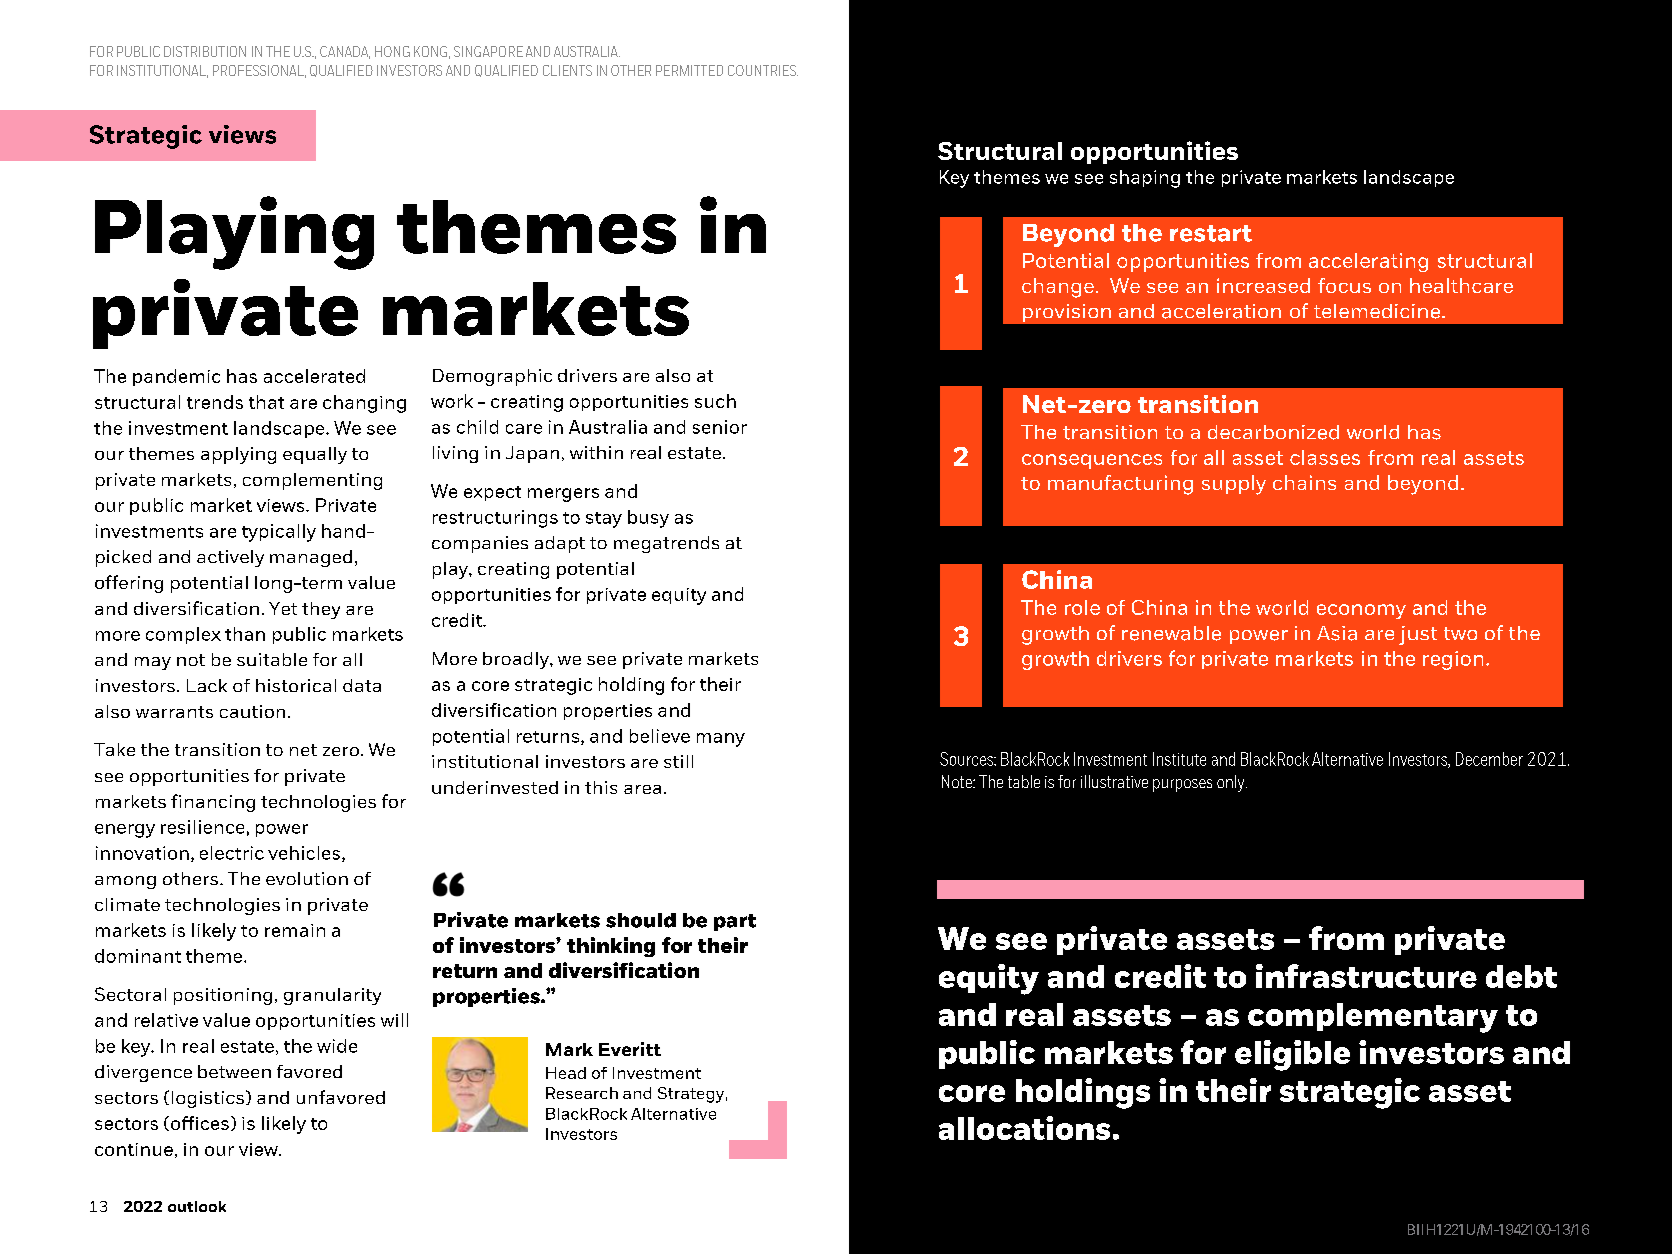  Describe the element at coordinates (1024, 1128) in the screenshot. I see `allocations` at that location.
